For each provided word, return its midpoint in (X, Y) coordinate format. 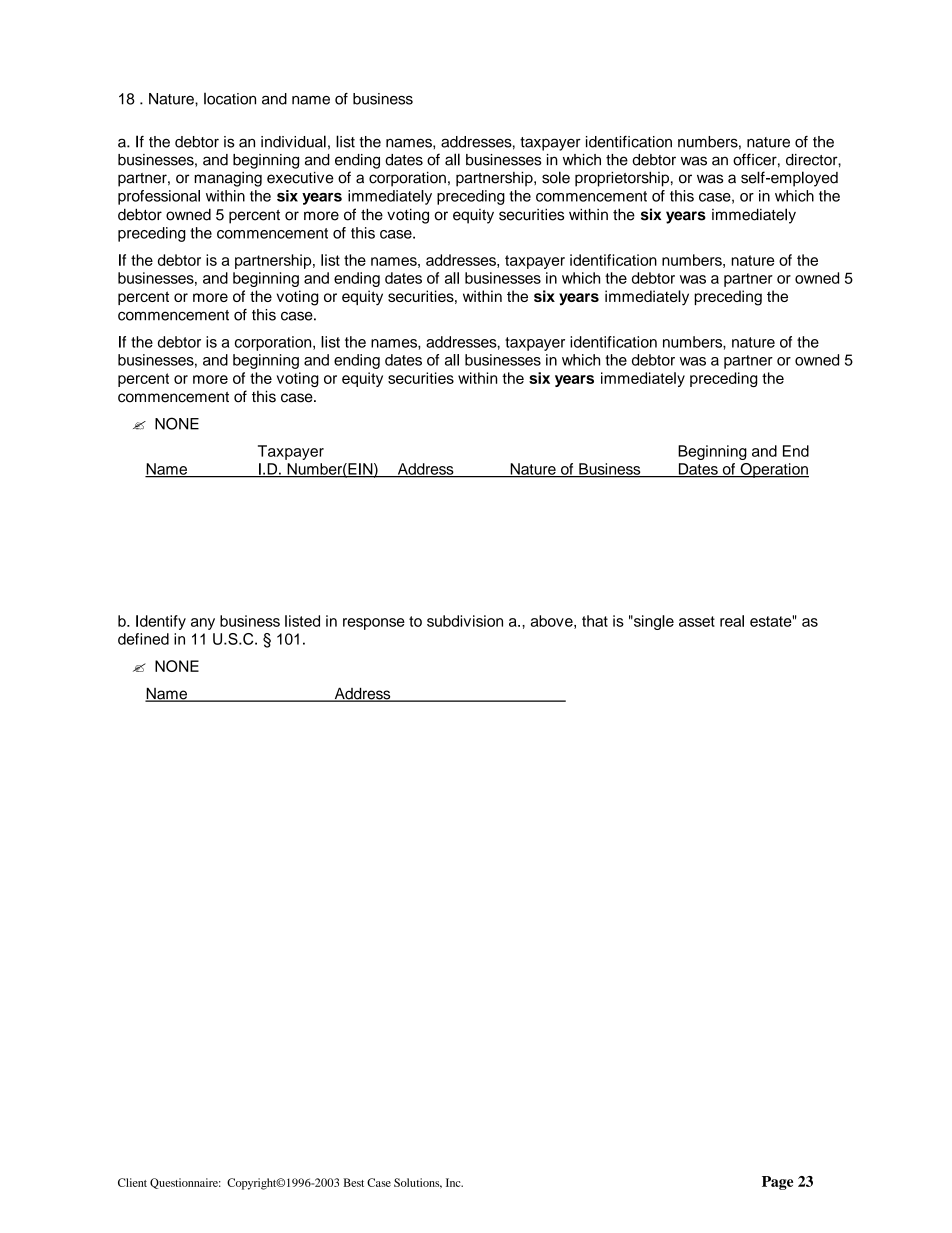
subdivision (465, 621)
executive (300, 178)
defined (143, 639)
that (595, 621)
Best (353, 1182)
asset (697, 621)
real (732, 621)
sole (556, 177)
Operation (773, 470)
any (203, 624)
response (374, 624)
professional (159, 197)
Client (132, 1182)
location (230, 99)
